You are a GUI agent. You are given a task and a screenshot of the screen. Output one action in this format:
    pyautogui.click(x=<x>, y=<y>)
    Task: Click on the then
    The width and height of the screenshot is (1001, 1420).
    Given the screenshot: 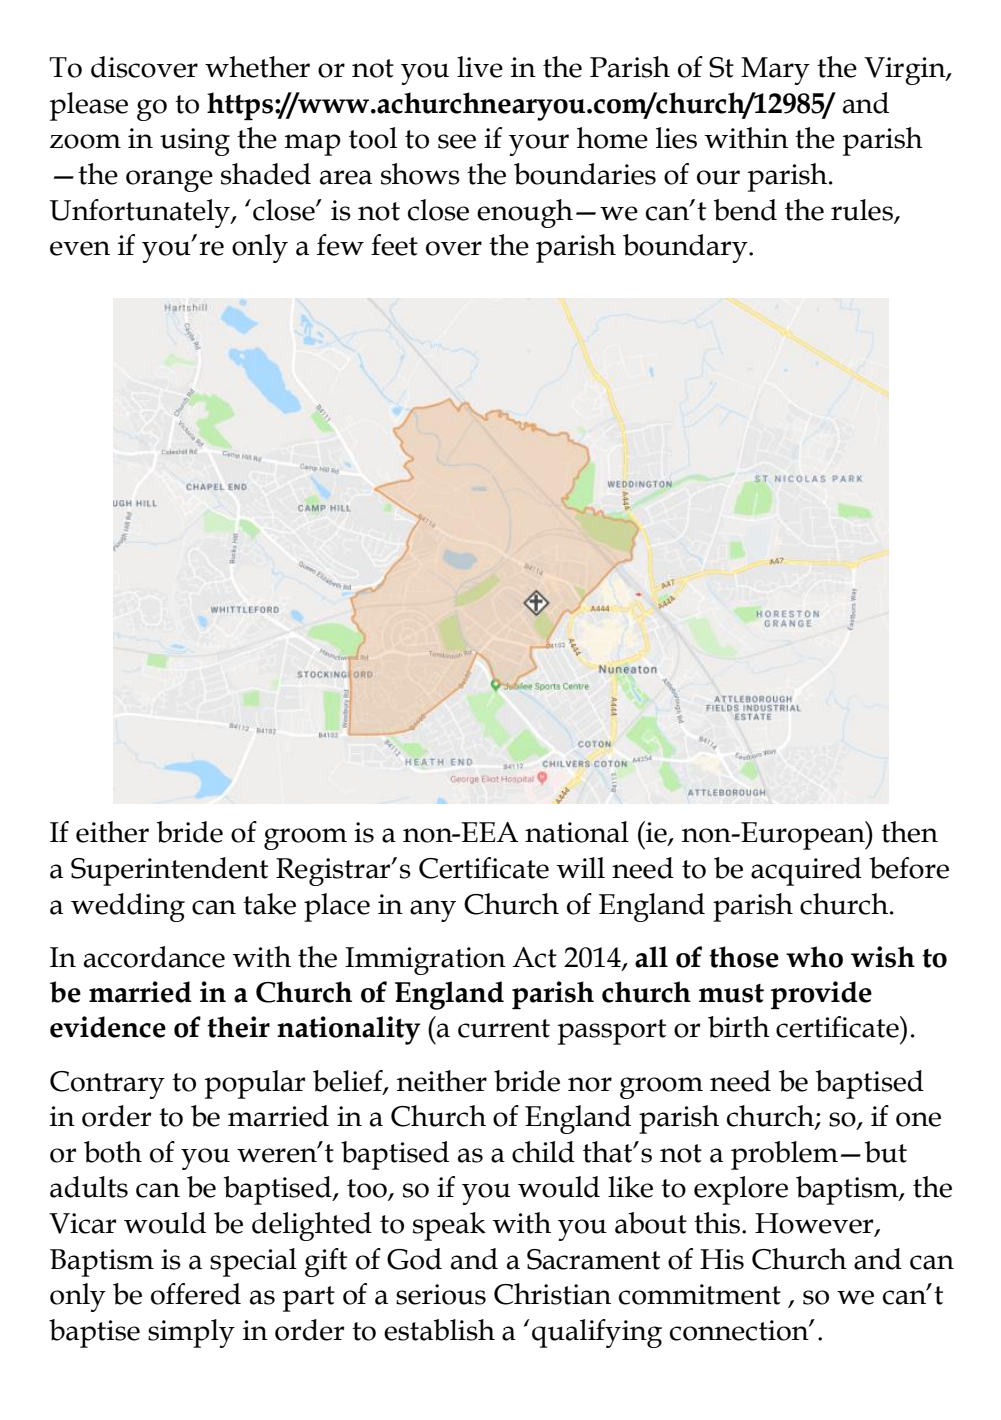 What is the action you would take?
    pyautogui.click(x=909, y=832)
